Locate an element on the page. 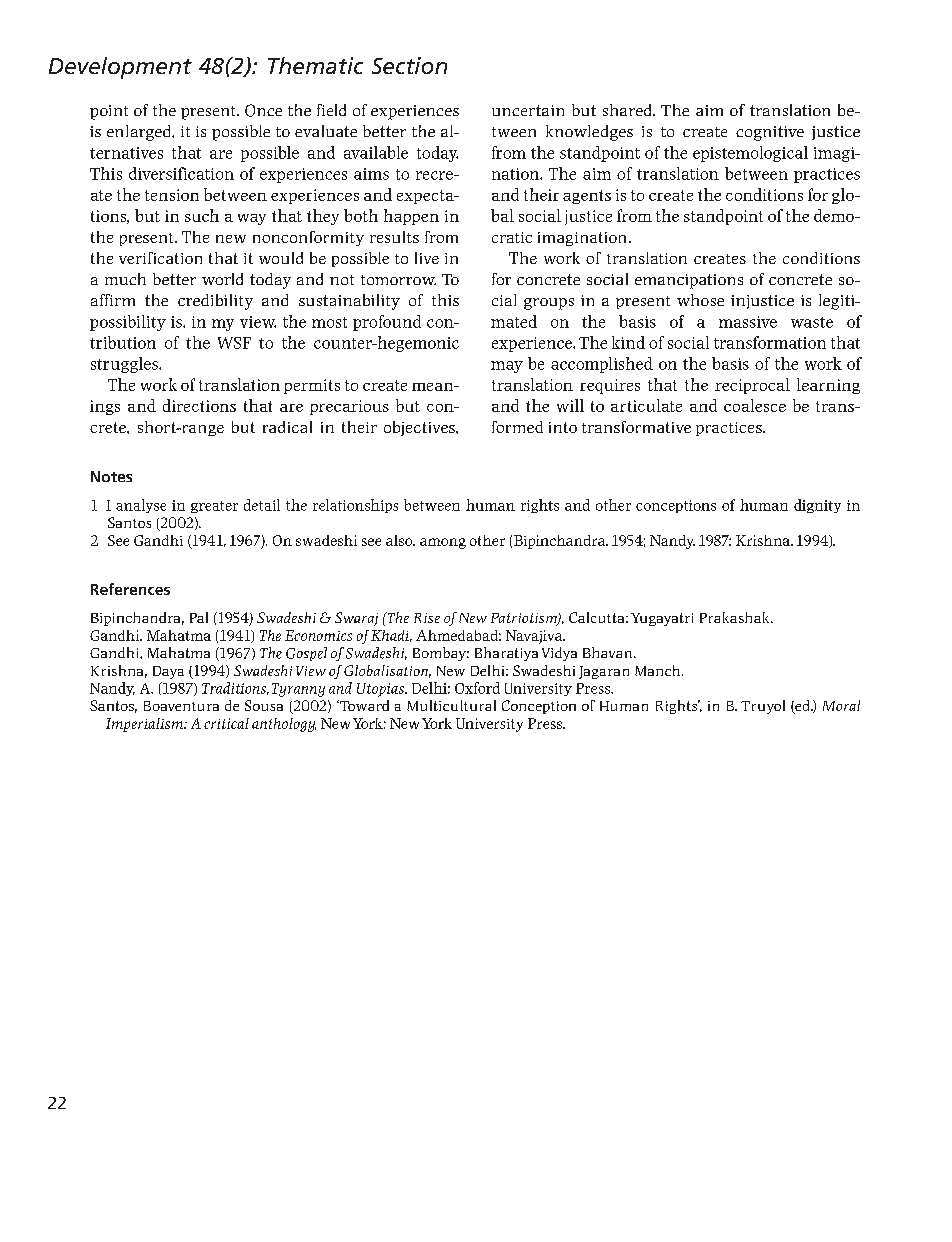  dignity is located at coordinates (817, 506).
